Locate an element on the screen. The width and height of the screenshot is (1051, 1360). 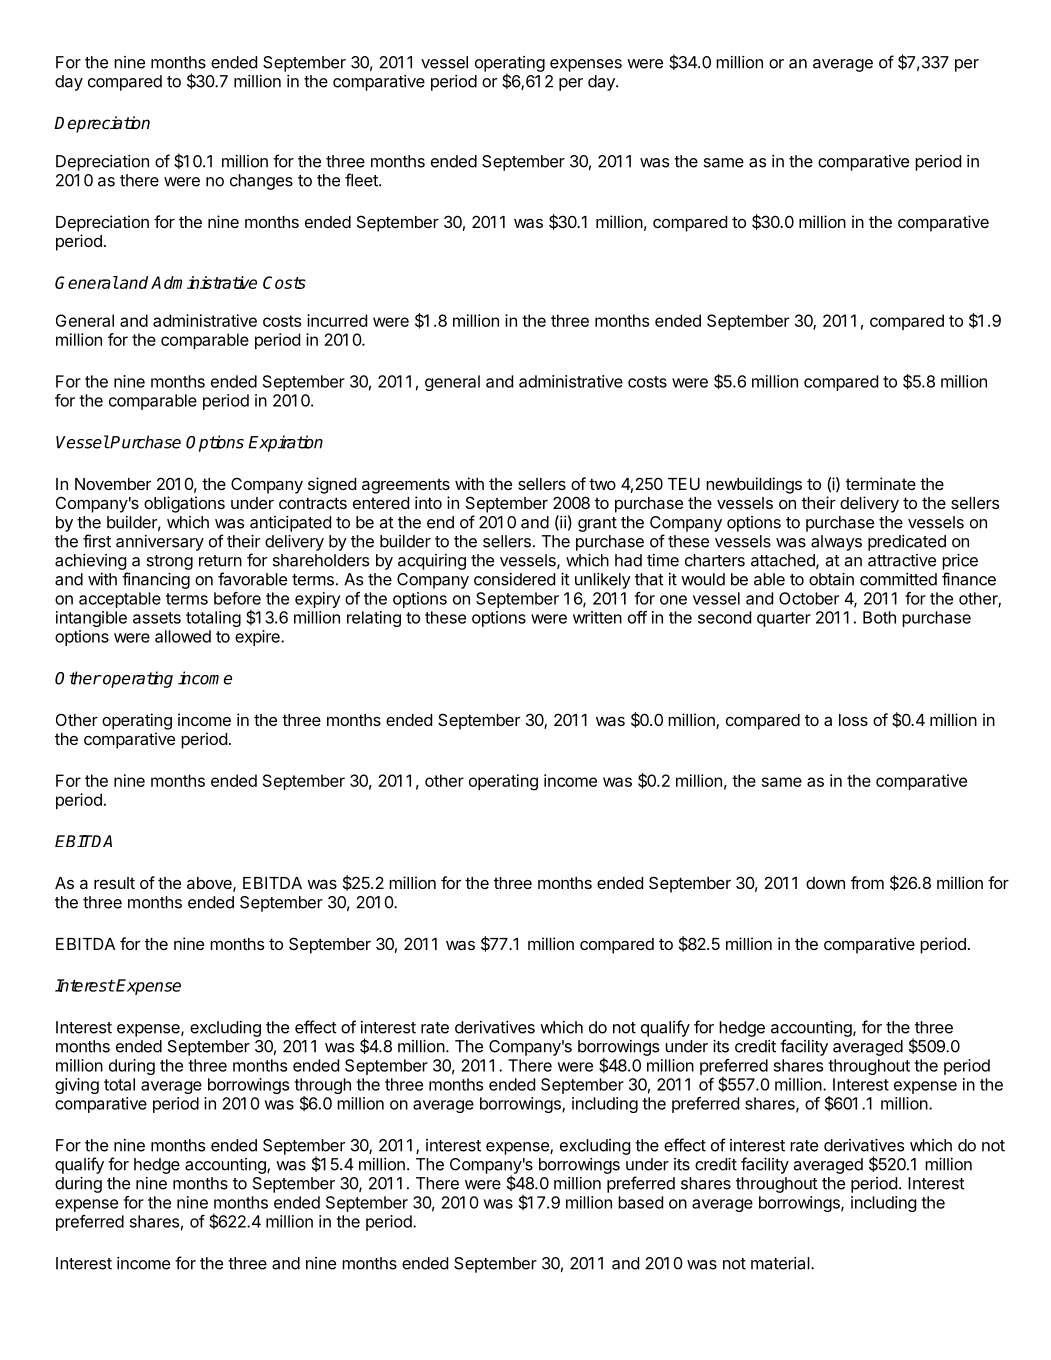
loss is located at coordinates (853, 720).
